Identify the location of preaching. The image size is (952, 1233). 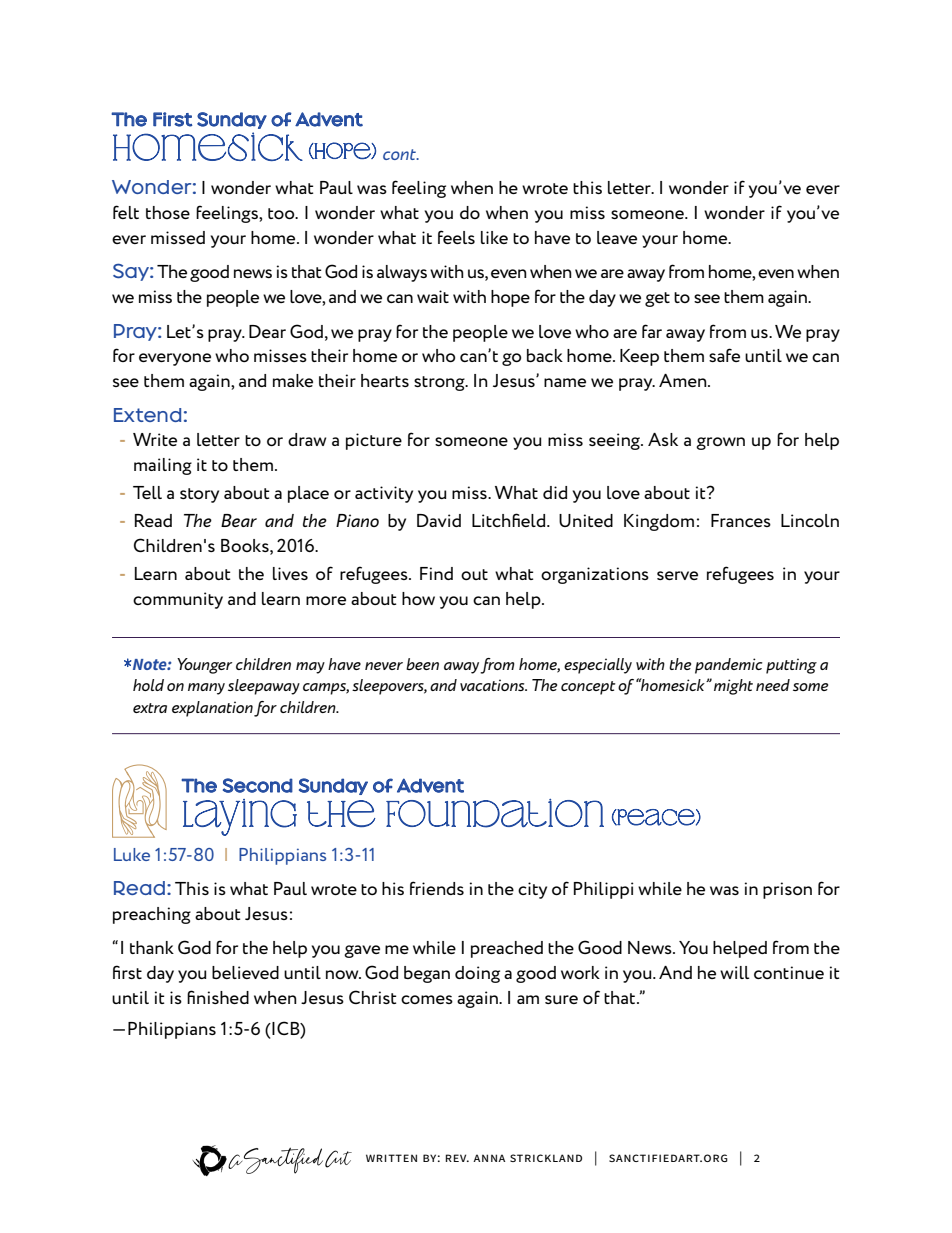
(152, 915).
